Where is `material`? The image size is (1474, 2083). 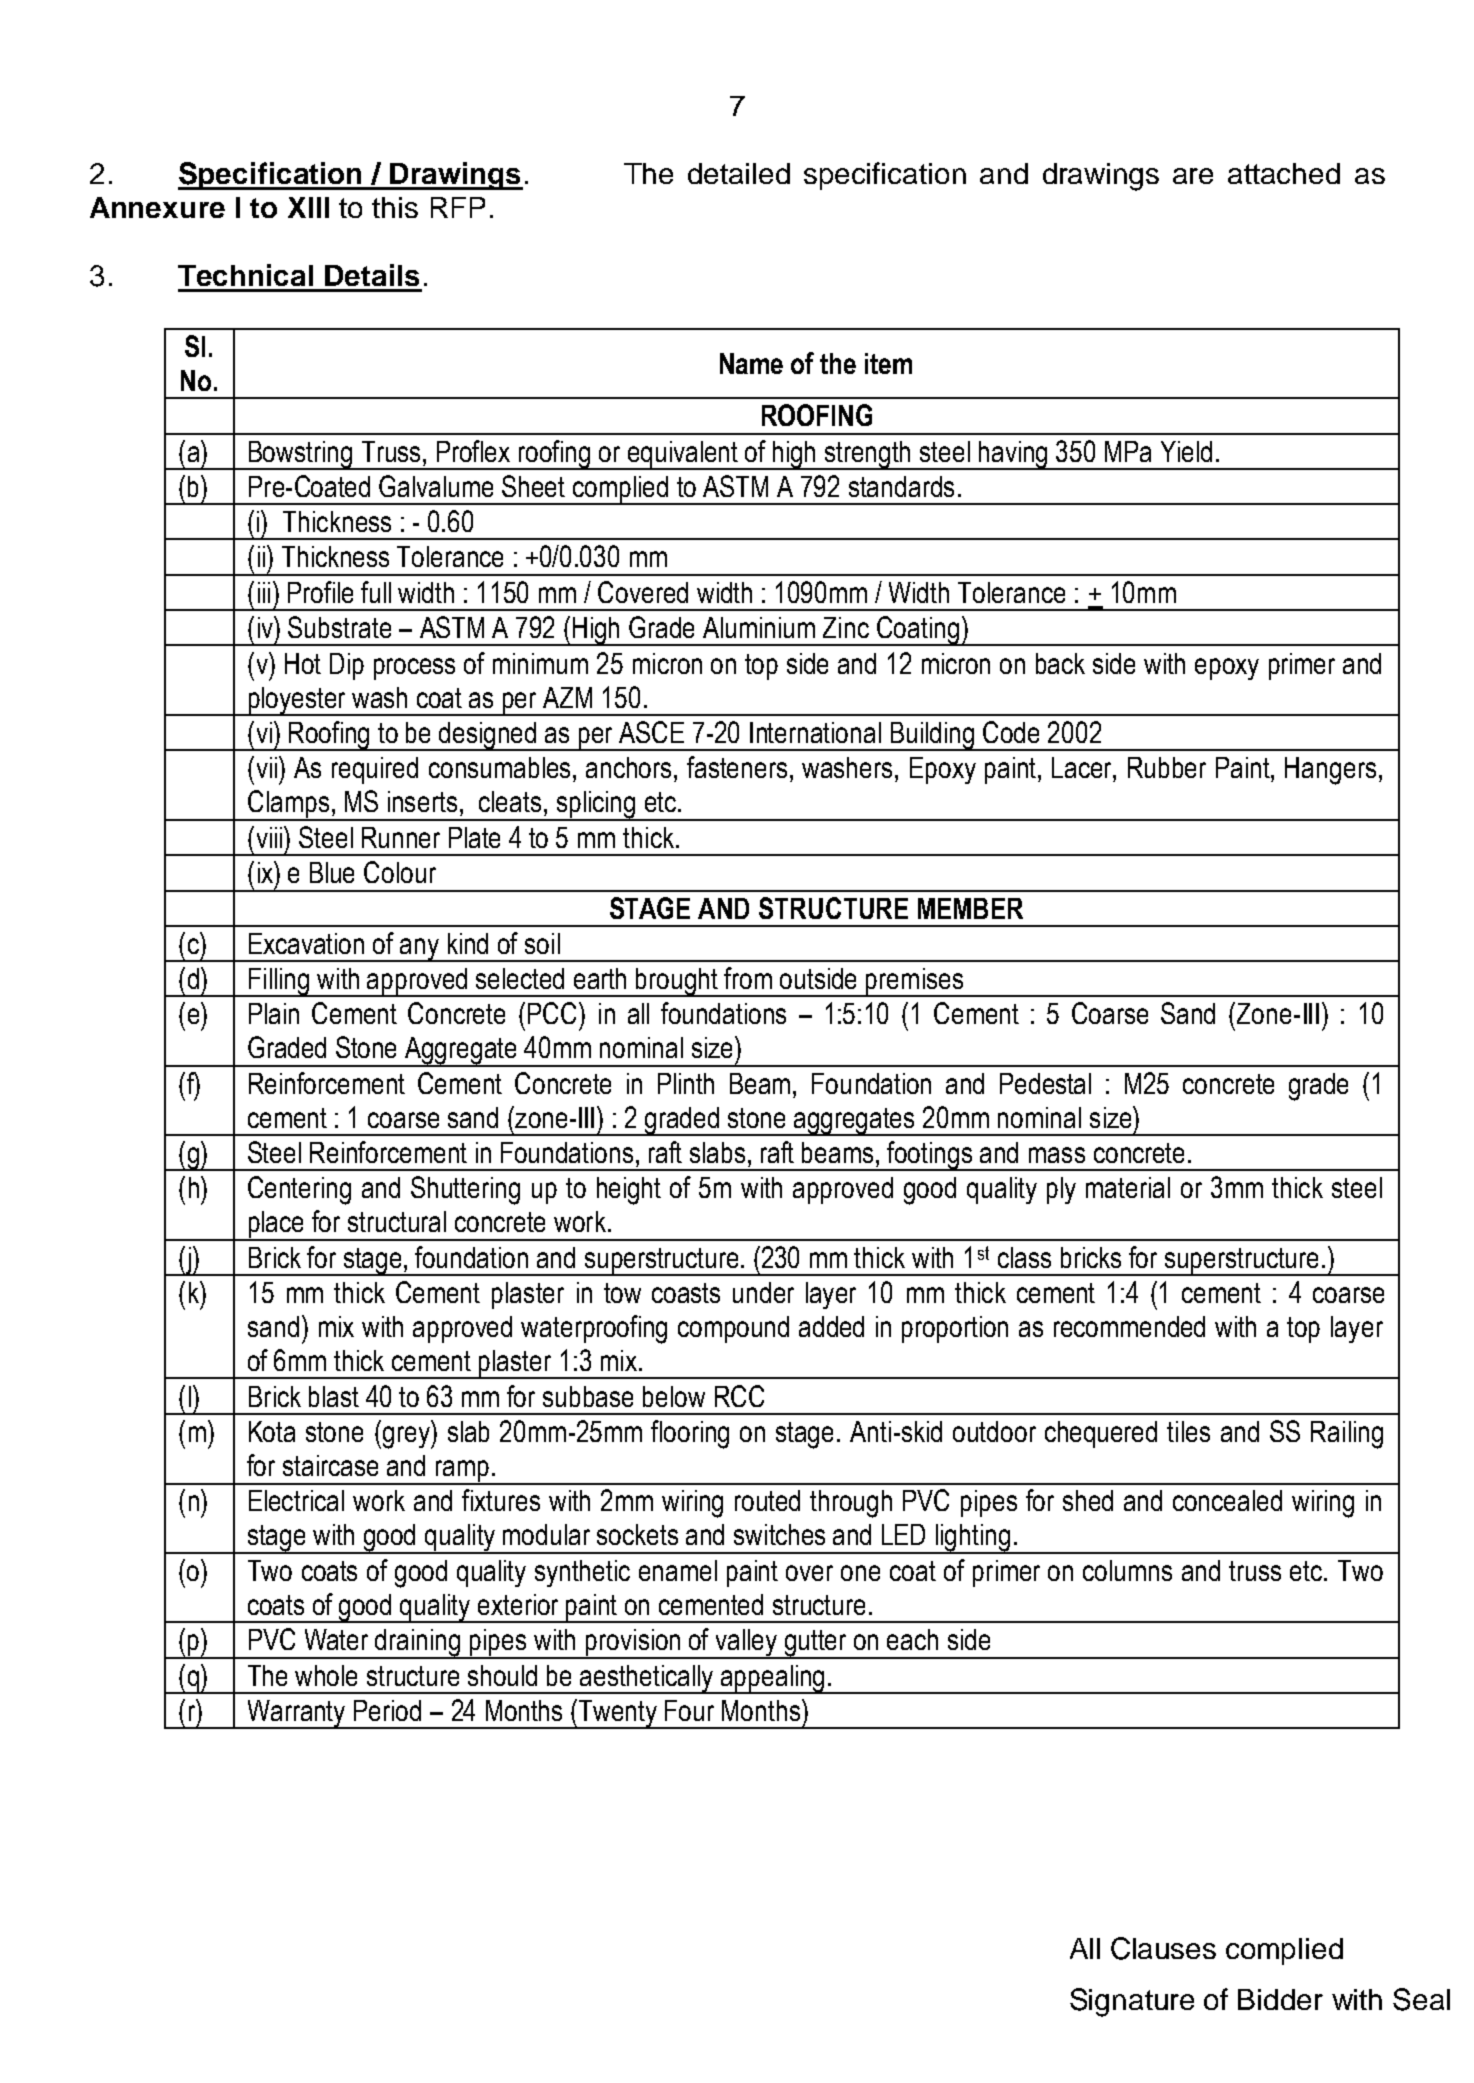
material is located at coordinates (1128, 1187).
